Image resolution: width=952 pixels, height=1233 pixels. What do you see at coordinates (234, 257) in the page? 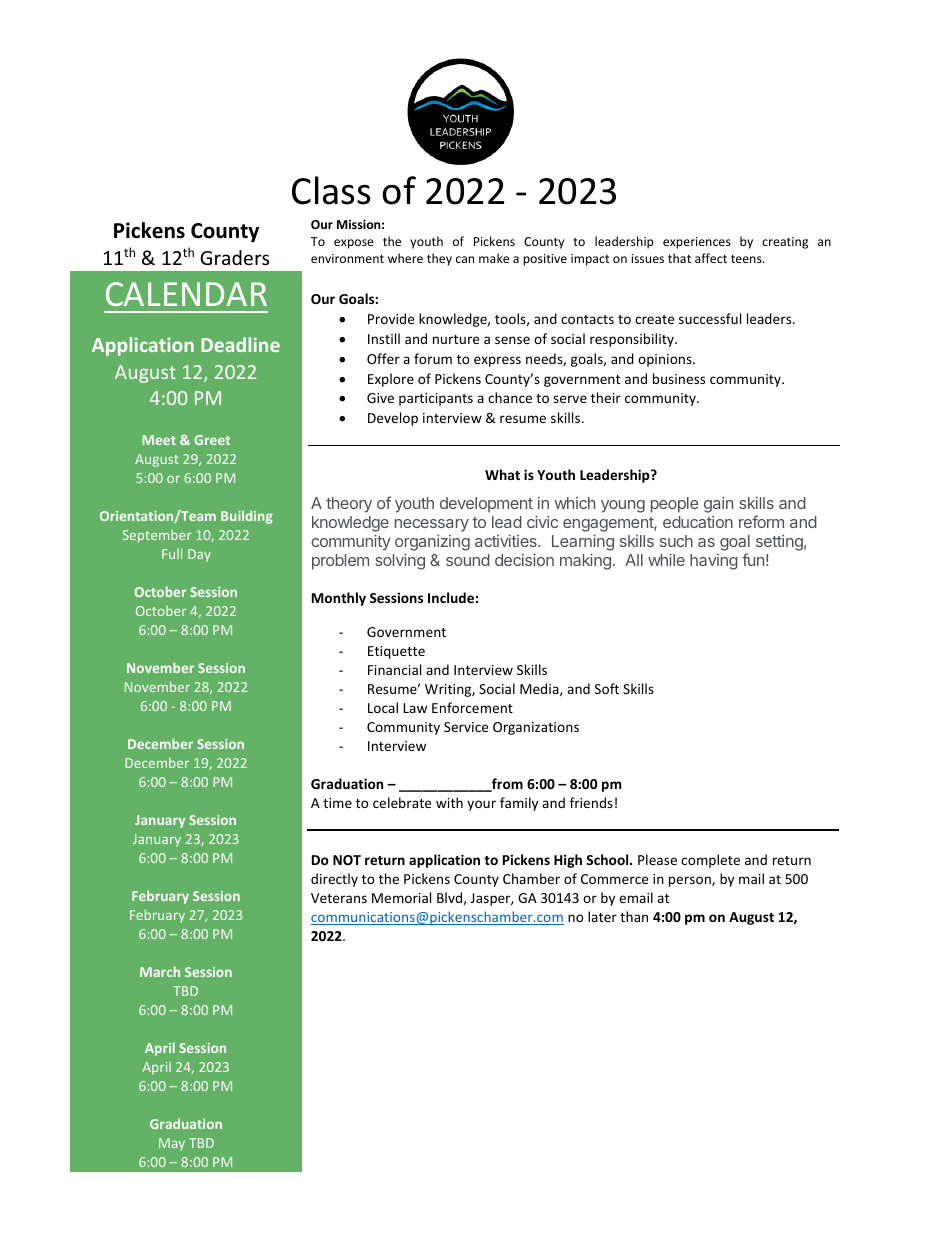
I see `Graders` at bounding box center [234, 257].
